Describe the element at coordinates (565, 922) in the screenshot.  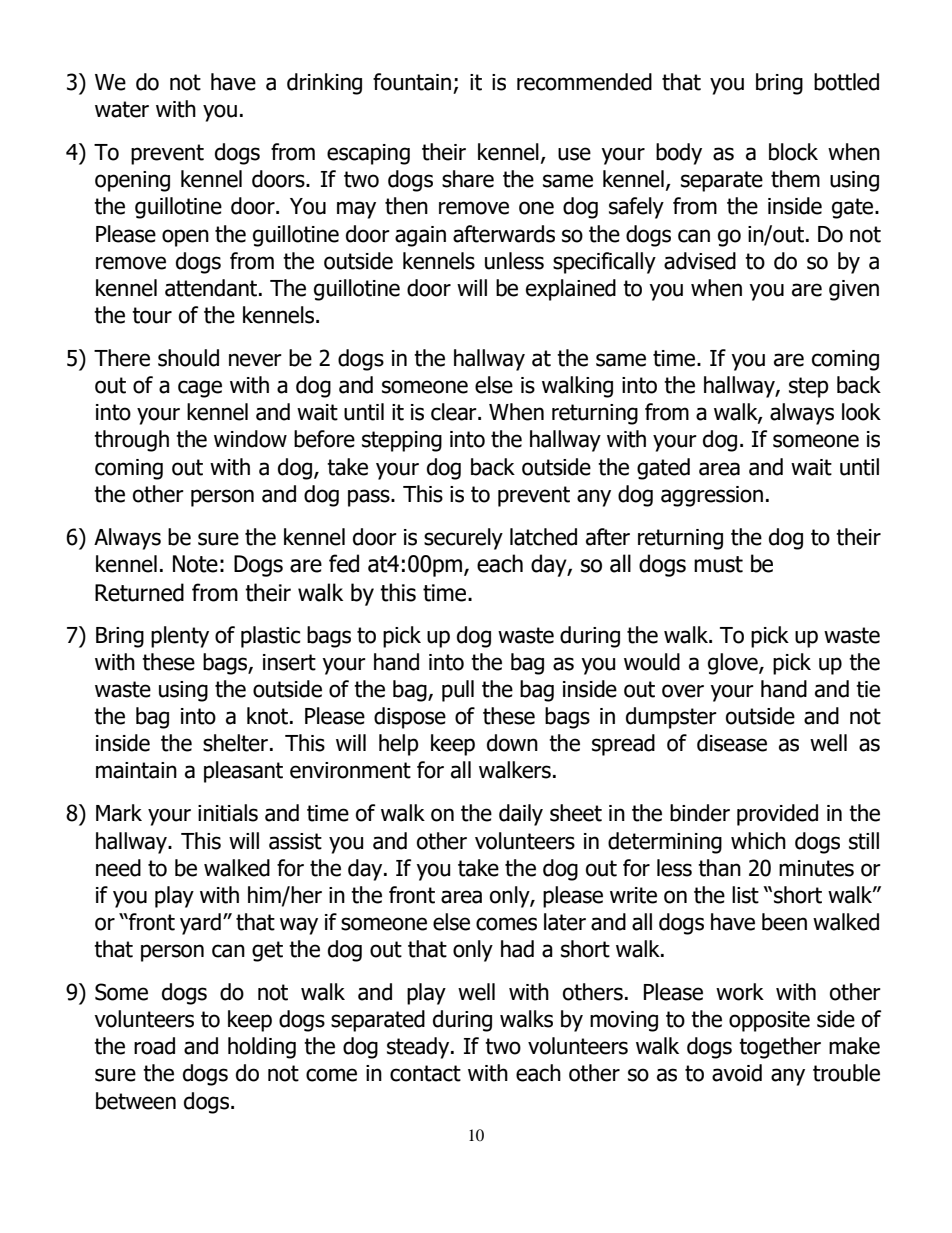
I see `later` at that location.
